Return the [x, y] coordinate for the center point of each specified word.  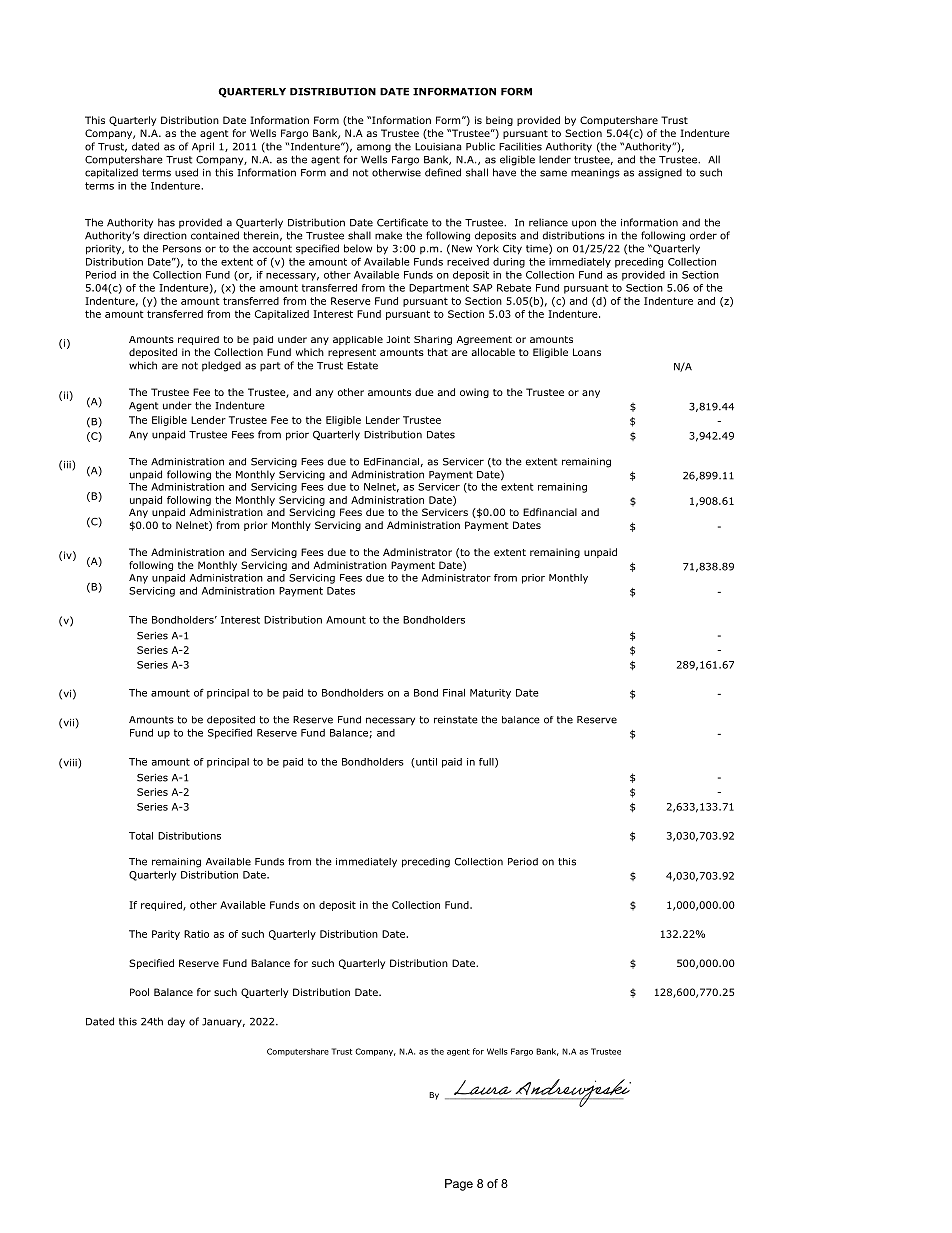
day [176, 1022]
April [203, 147]
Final [454, 693]
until [425, 763]
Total [141, 836]
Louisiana [438, 147]
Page [459, 1185]
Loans [587, 352]
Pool [139, 992]
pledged [221, 366]
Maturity [490, 694]
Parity [166, 935]
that [437, 352]
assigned [660, 173]
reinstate [455, 720]
